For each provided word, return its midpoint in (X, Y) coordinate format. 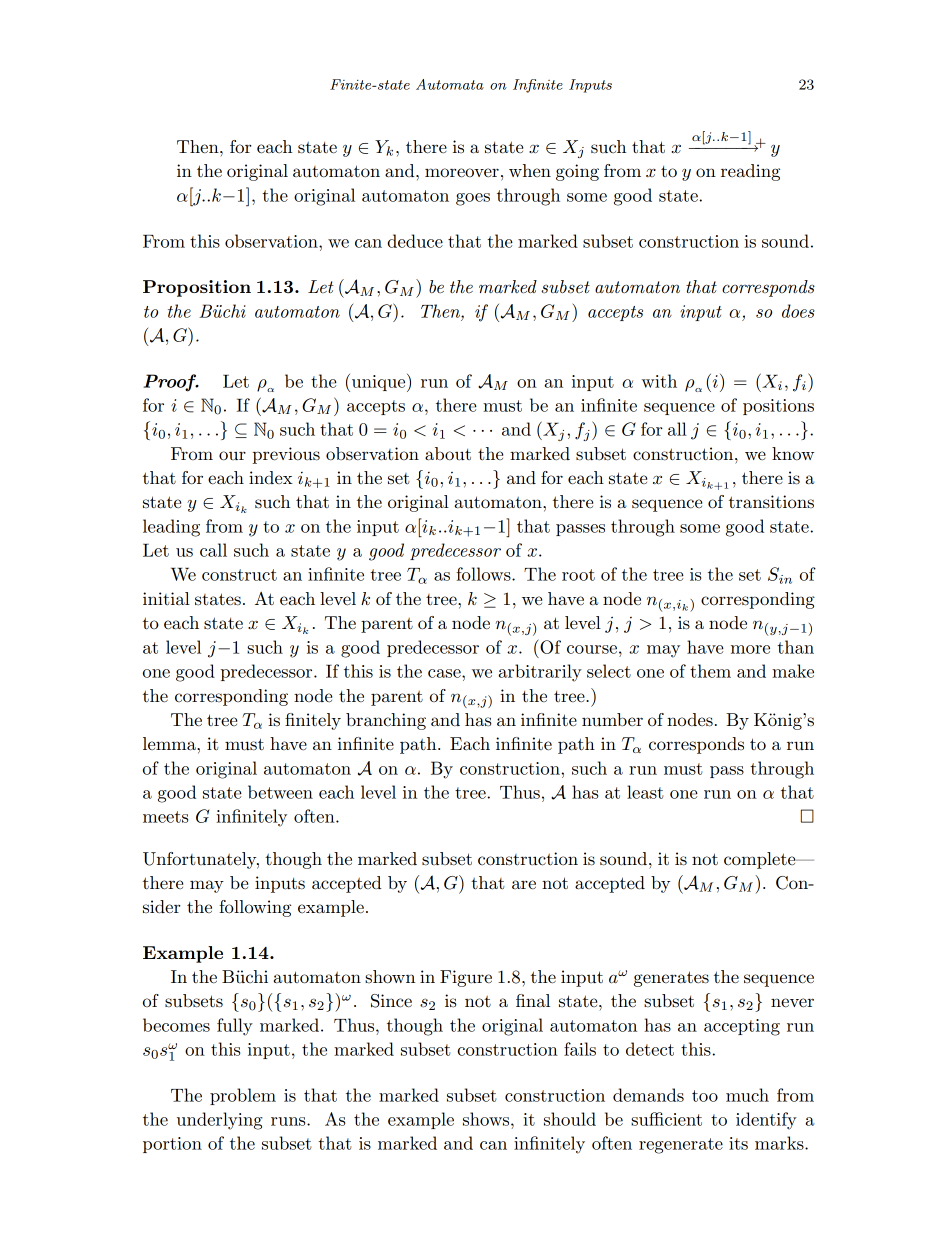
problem (243, 1096)
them (710, 671)
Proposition (197, 288)
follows (484, 574)
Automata (450, 84)
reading (750, 172)
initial (166, 598)
